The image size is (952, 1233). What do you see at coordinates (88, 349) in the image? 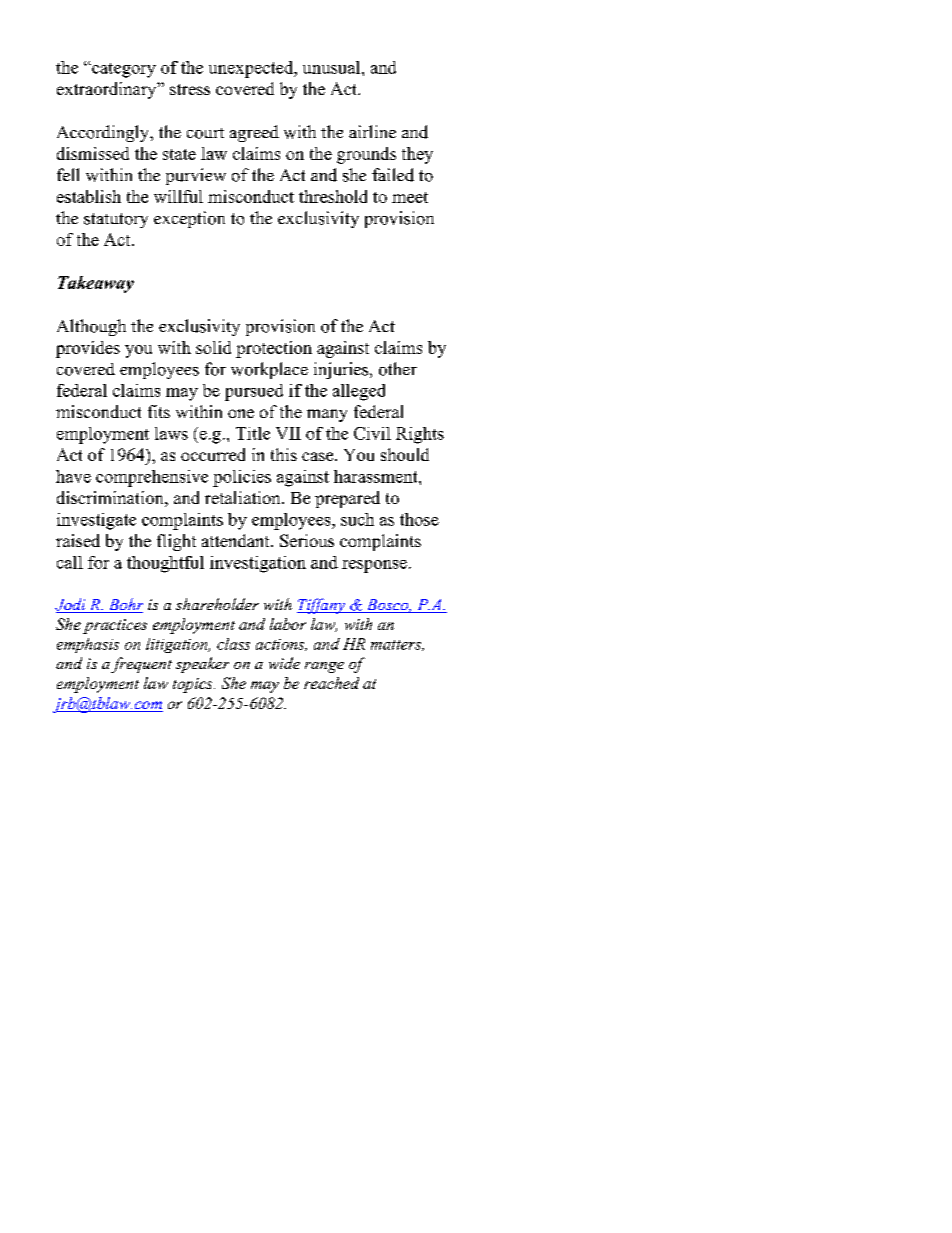
I see `provides` at bounding box center [88, 349].
